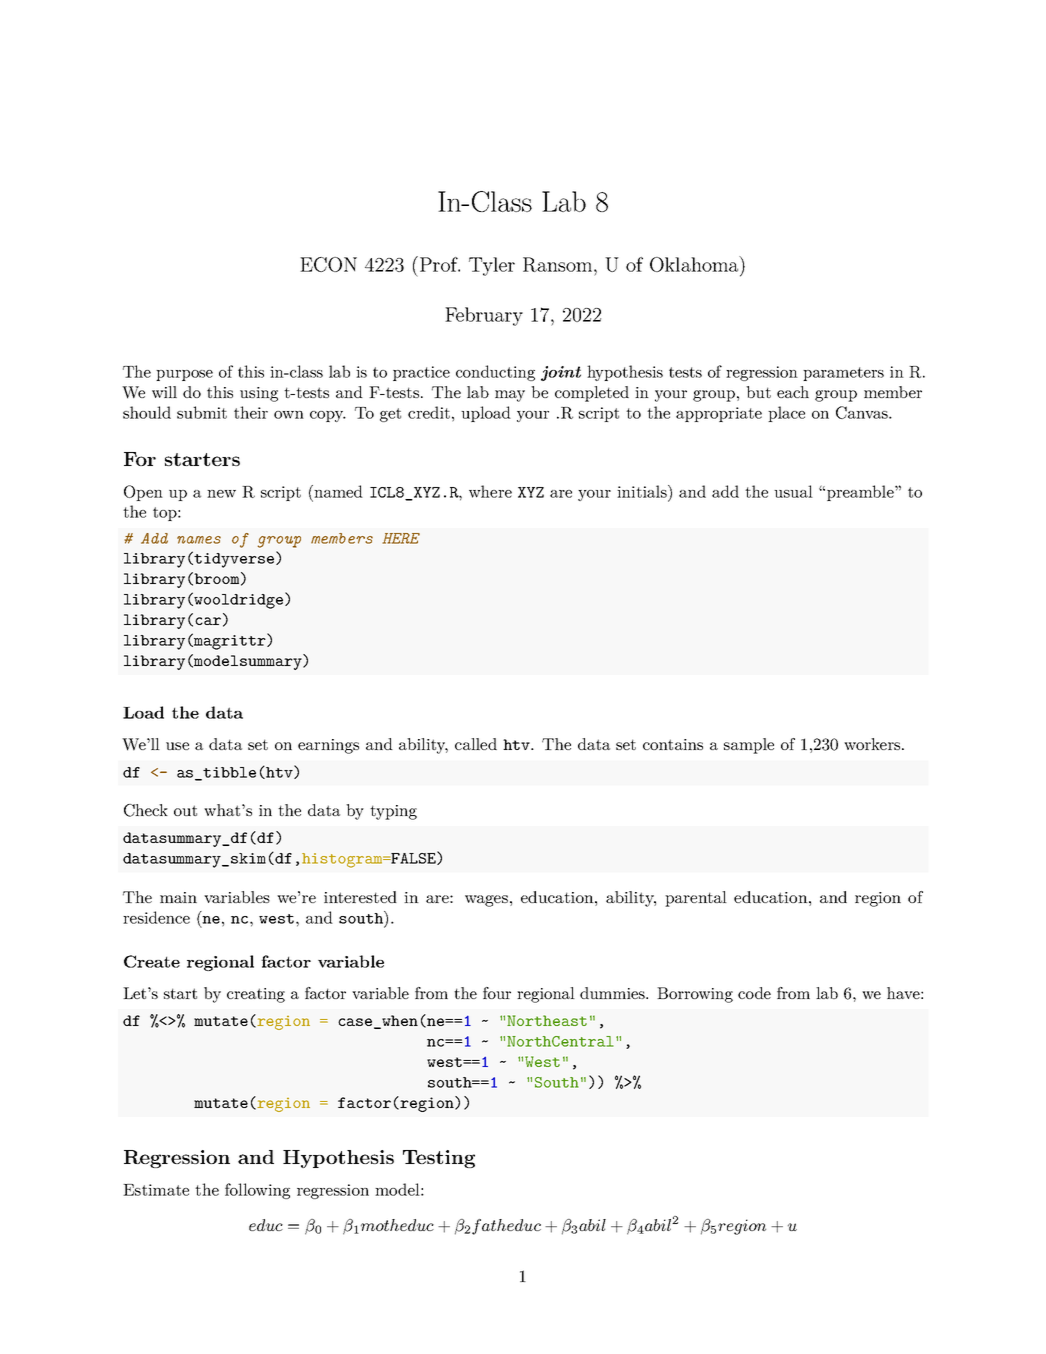 This document has height=1354, width=1046. Describe the element at coordinates (486, 901) in the document. I see `wages` at that location.
